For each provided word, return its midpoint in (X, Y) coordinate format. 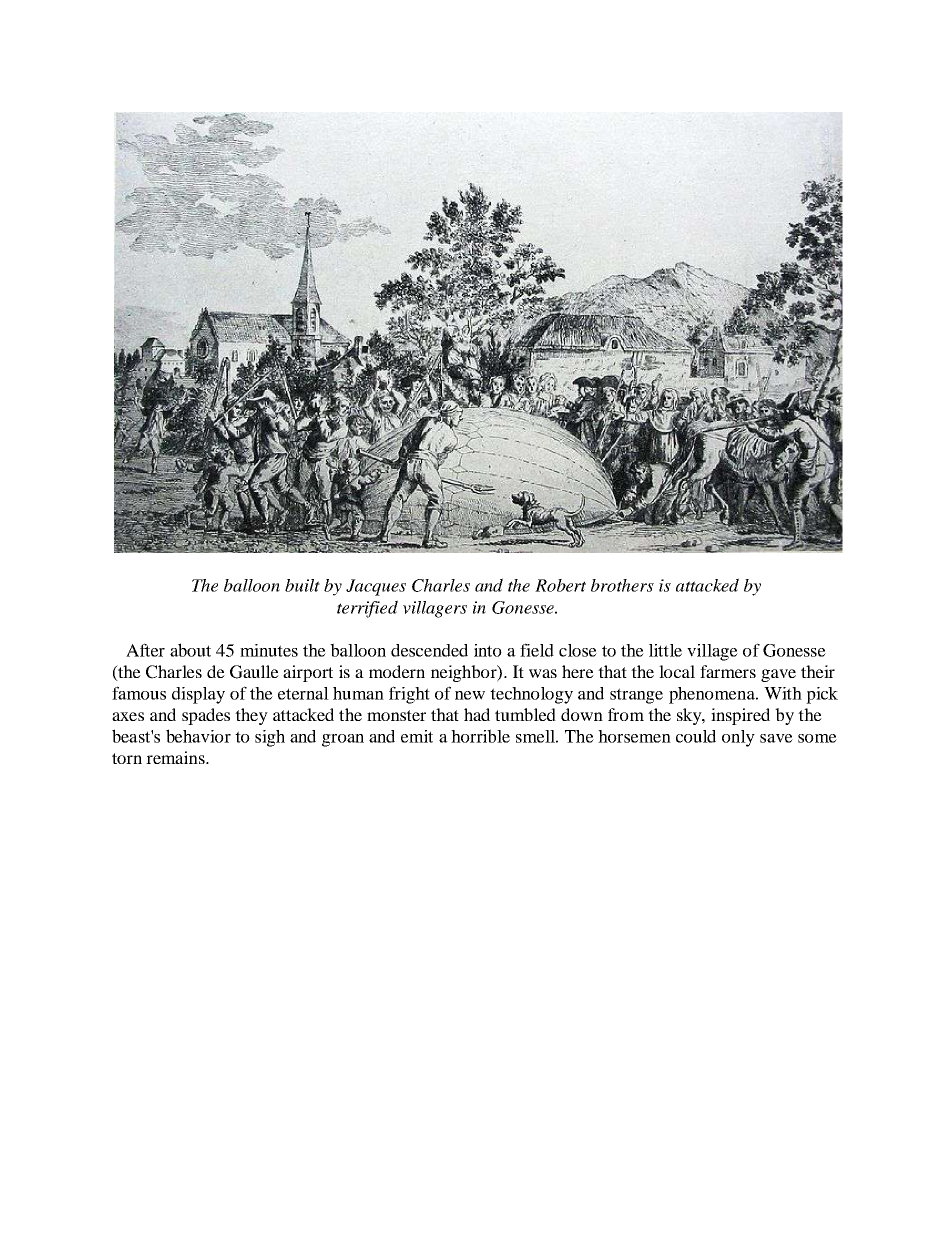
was (543, 673)
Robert (560, 585)
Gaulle (254, 672)
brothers (622, 585)
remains (176, 757)
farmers (728, 671)
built (302, 585)
